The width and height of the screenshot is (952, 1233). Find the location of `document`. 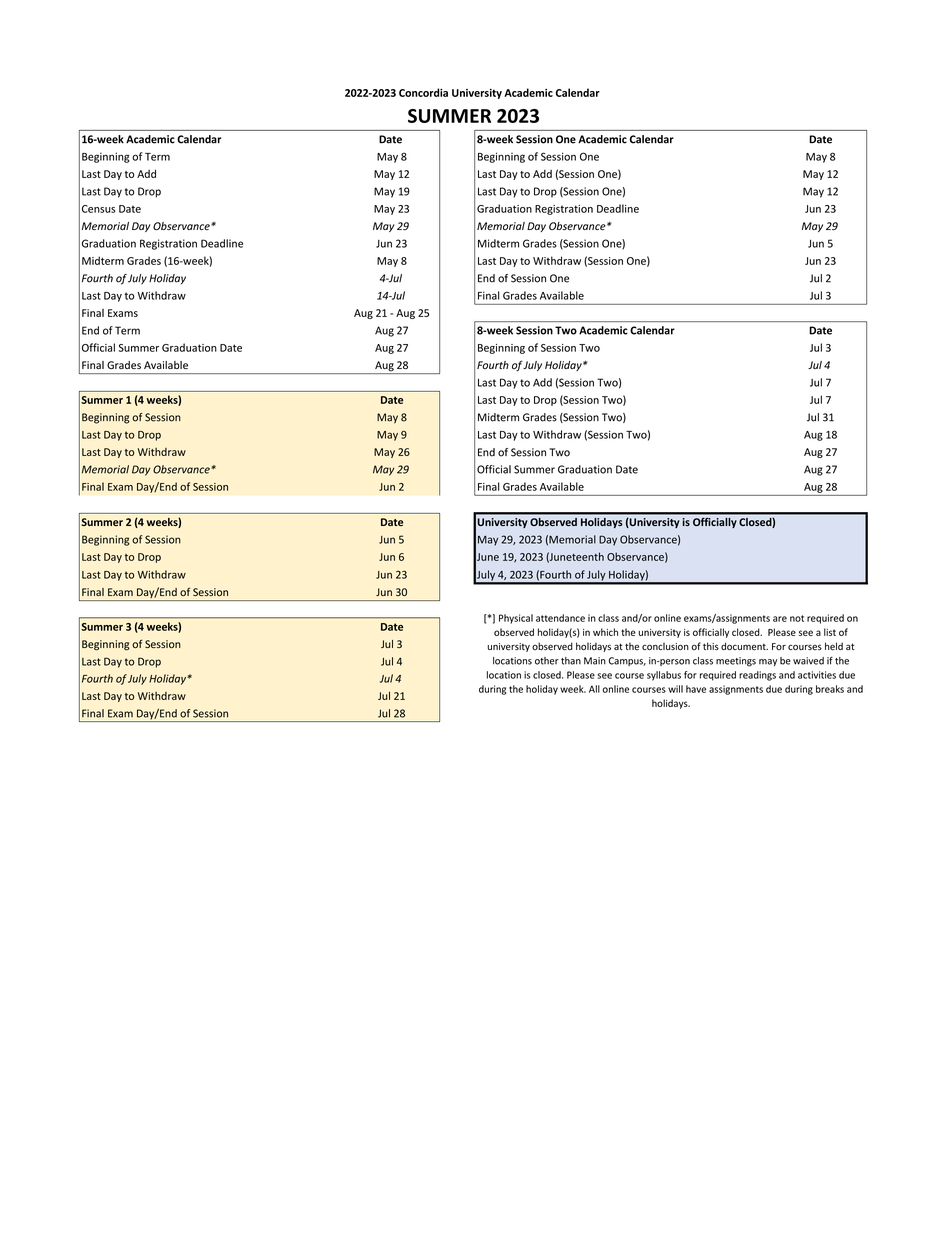

document is located at coordinates (744, 646).
